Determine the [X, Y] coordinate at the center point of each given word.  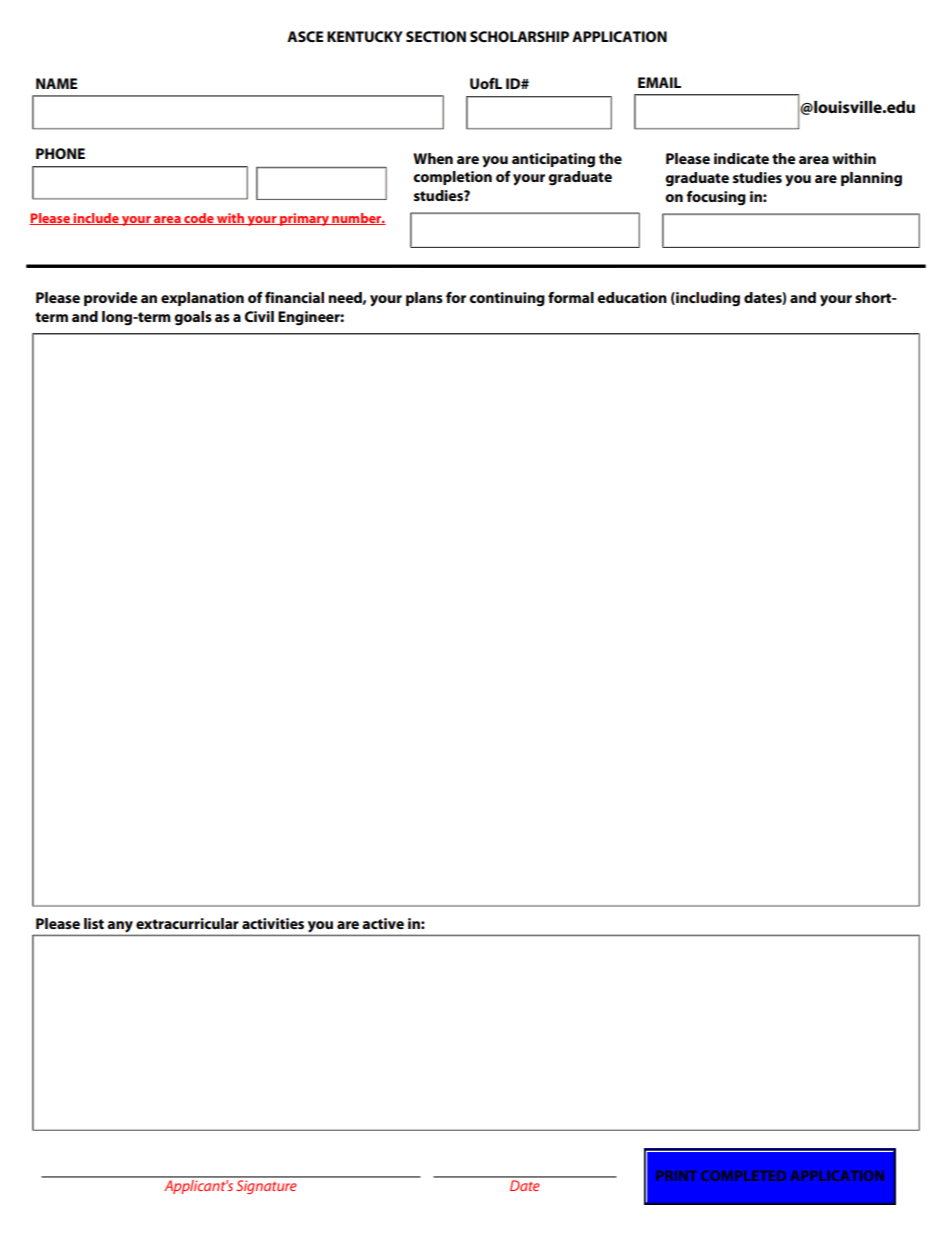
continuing [507, 299]
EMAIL [659, 82]
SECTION [436, 36]
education [632, 297]
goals [193, 318]
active [383, 923]
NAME [56, 83]
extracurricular [187, 923]
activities [273, 923]
